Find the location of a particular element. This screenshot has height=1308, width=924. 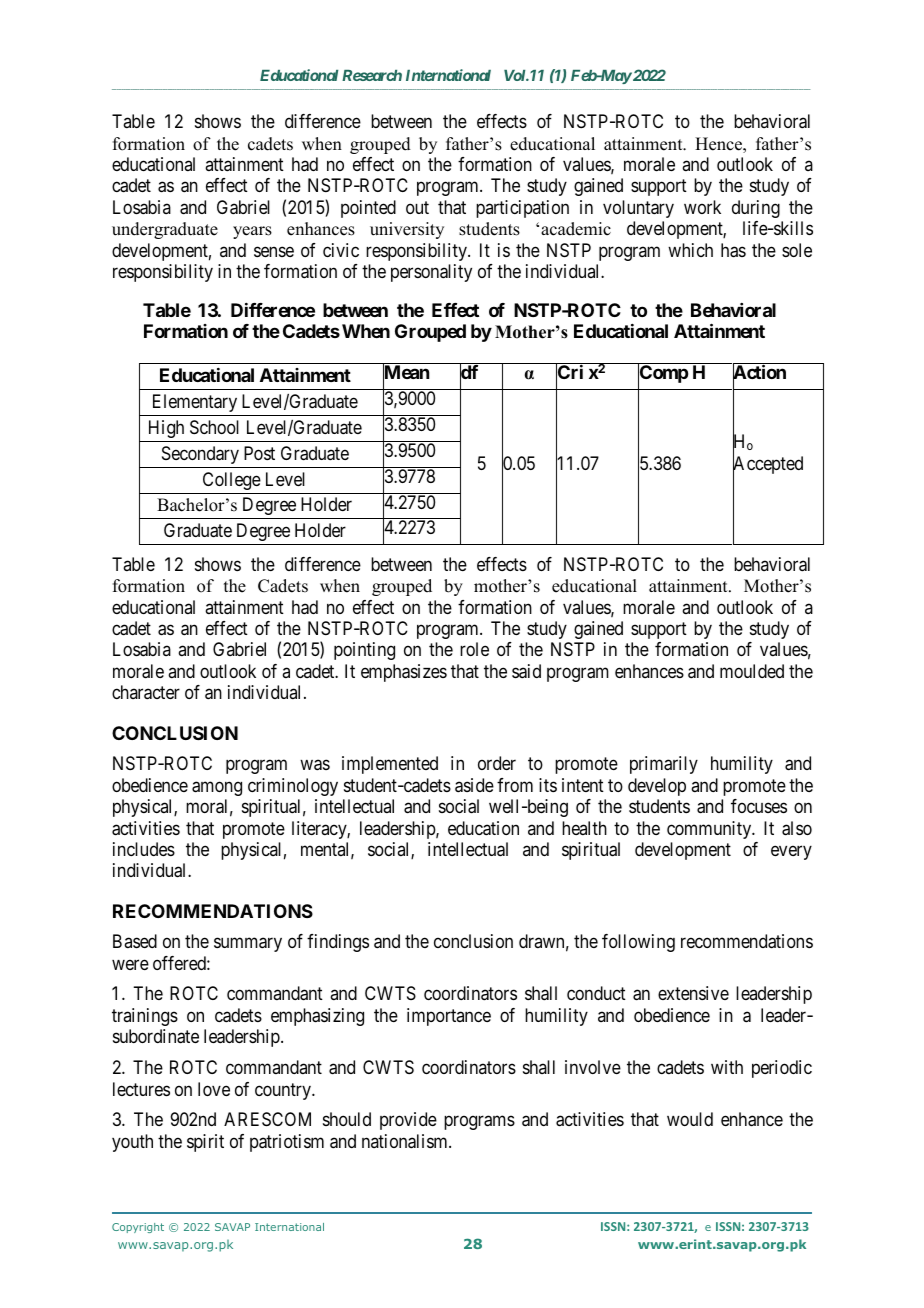

personality is located at coordinates (431, 273).
